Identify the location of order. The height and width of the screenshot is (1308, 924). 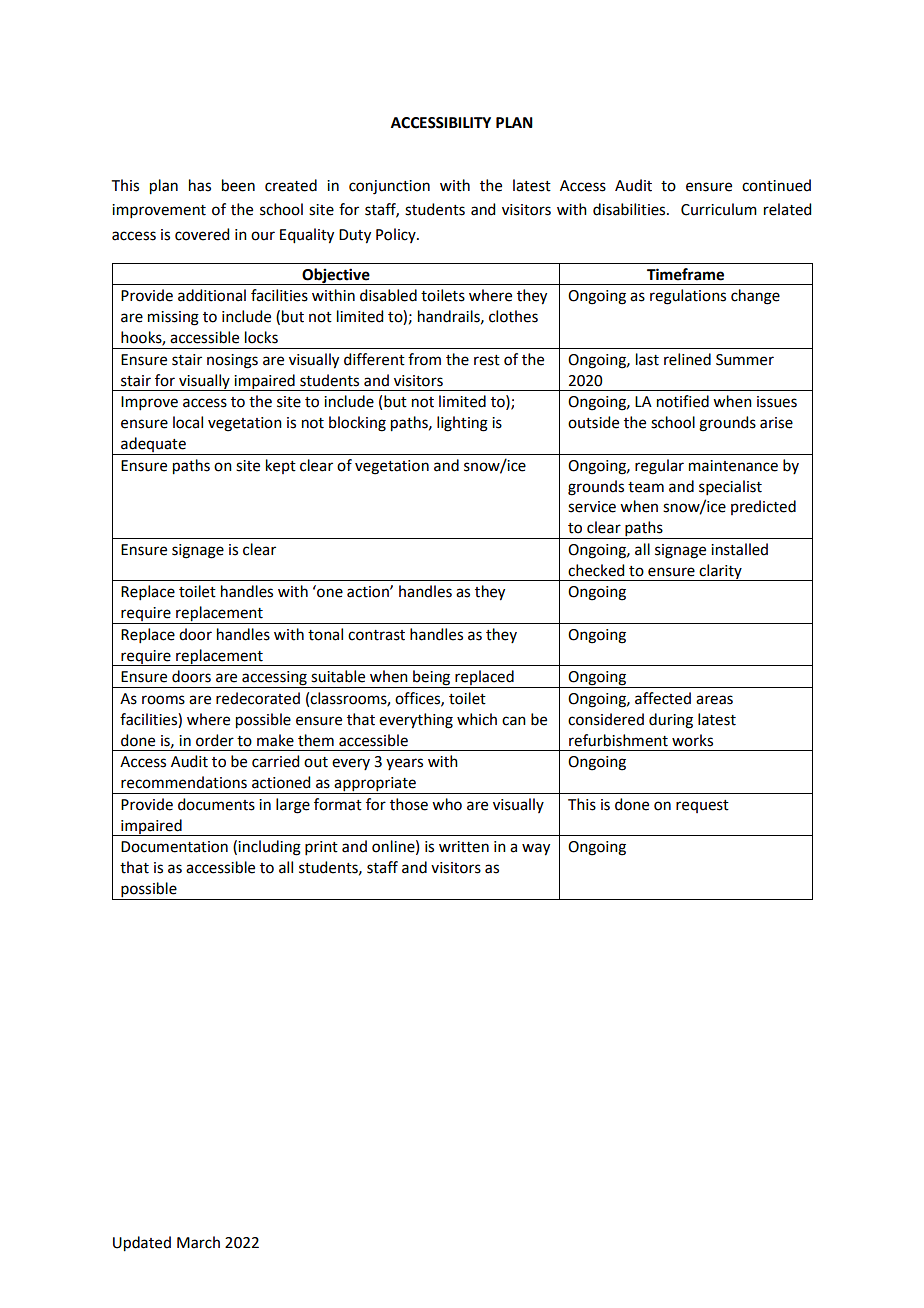
(215, 740).
